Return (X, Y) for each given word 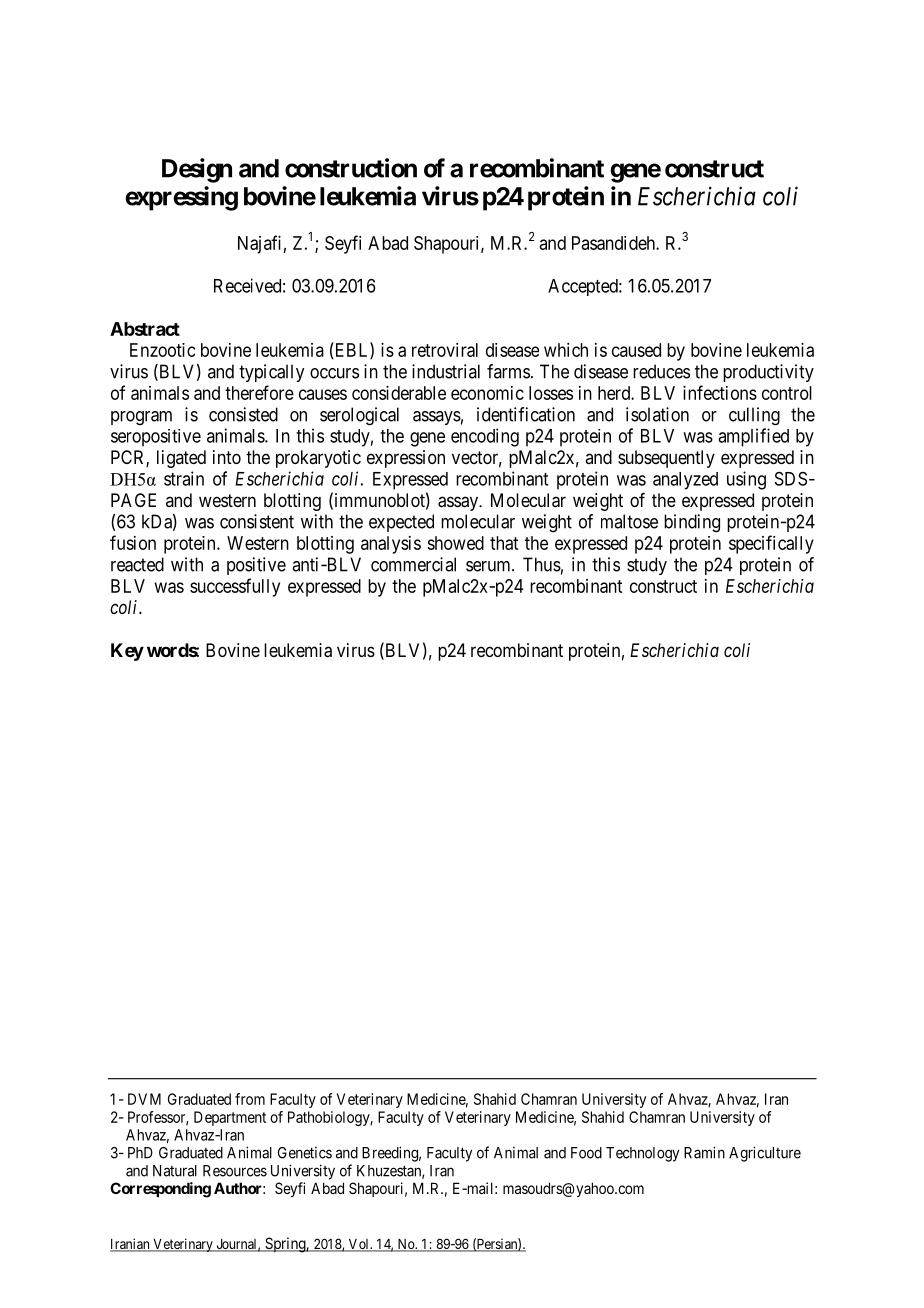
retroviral (445, 350)
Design (197, 170)
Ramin (704, 1152)
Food (586, 1153)
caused (636, 350)
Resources (235, 1171)
